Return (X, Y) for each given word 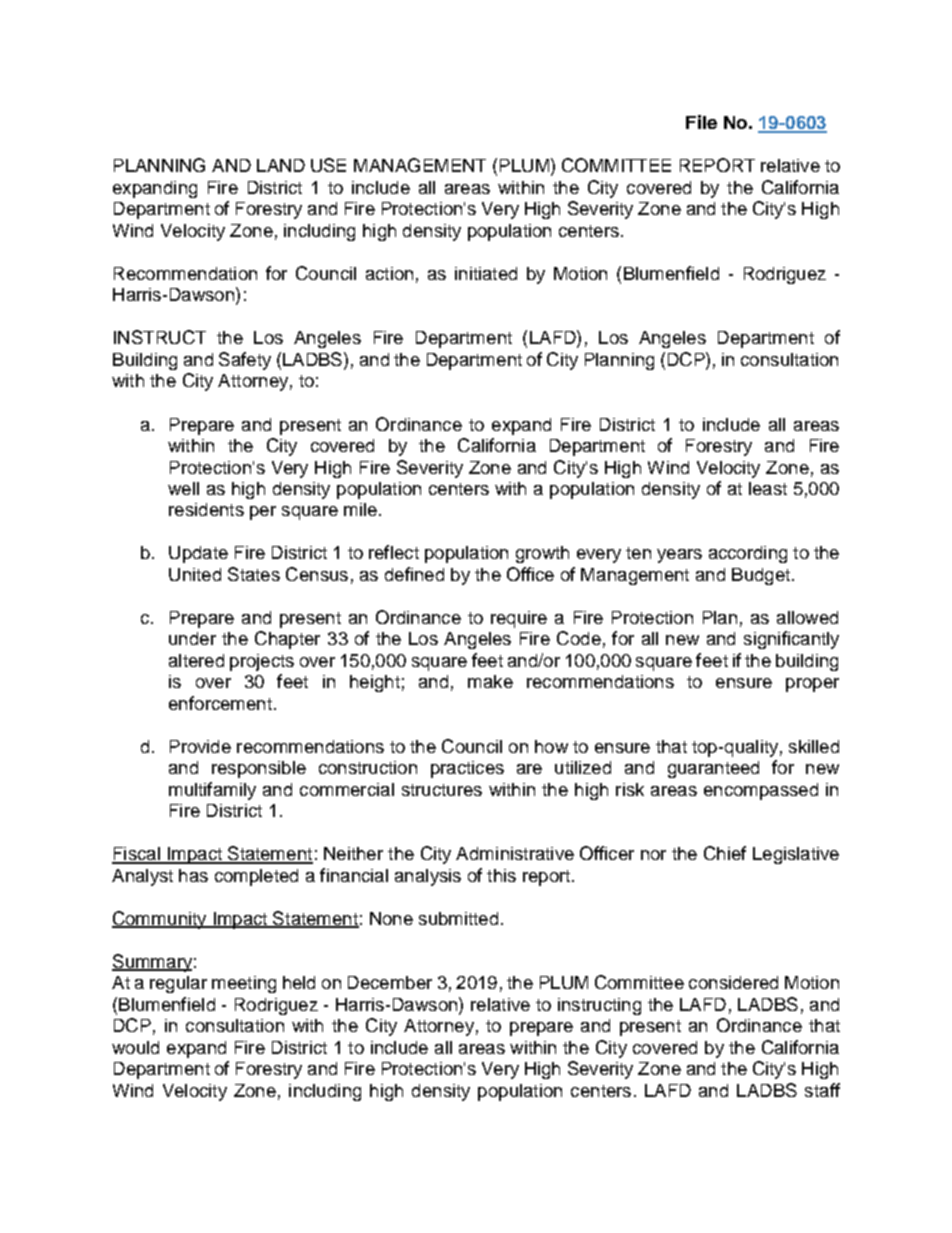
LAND (281, 165)
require (519, 619)
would (135, 1047)
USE (328, 165)
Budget (761, 576)
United (195, 574)
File (701, 122)
